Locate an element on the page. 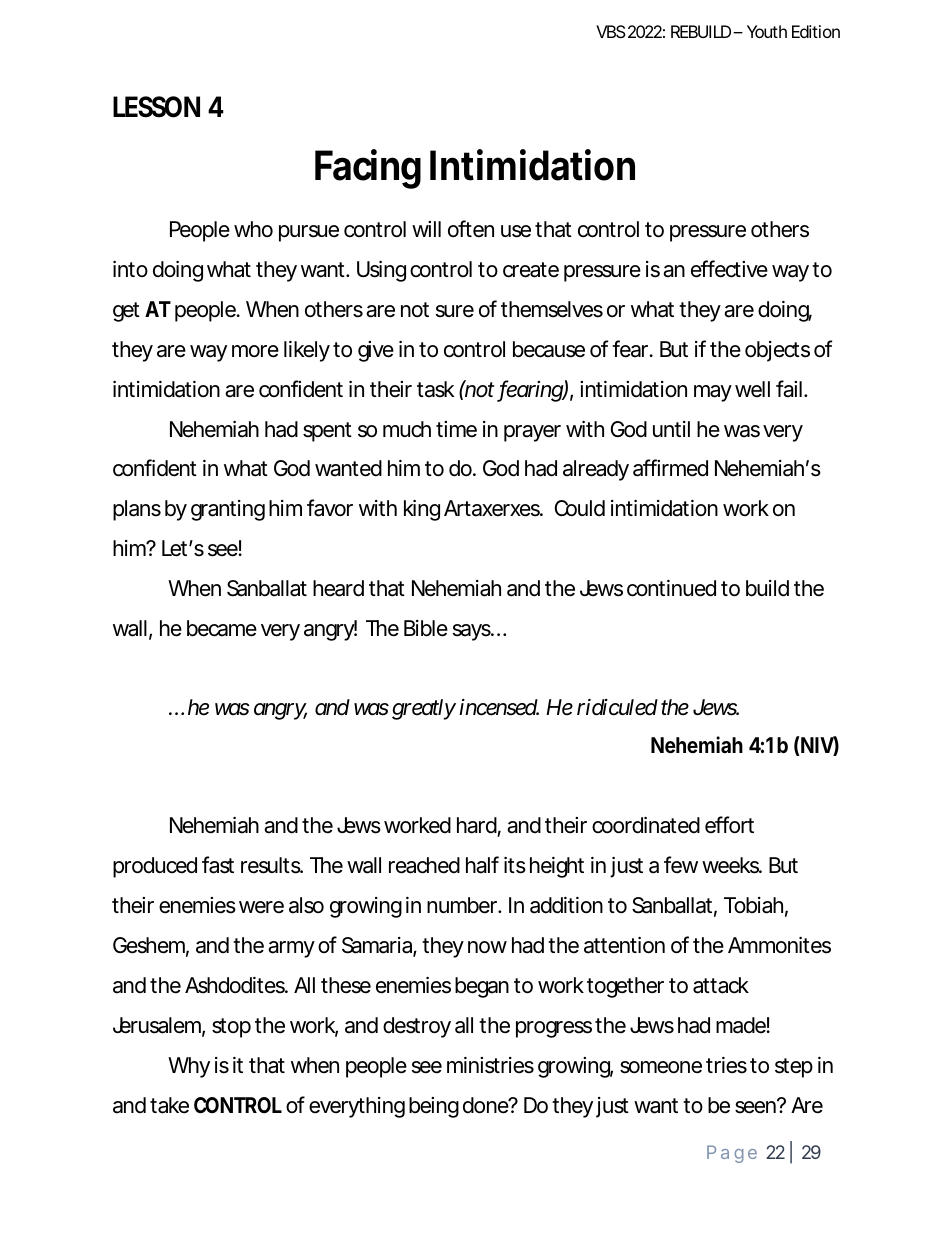 The image size is (952, 1233). task is located at coordinates (436, 389).
